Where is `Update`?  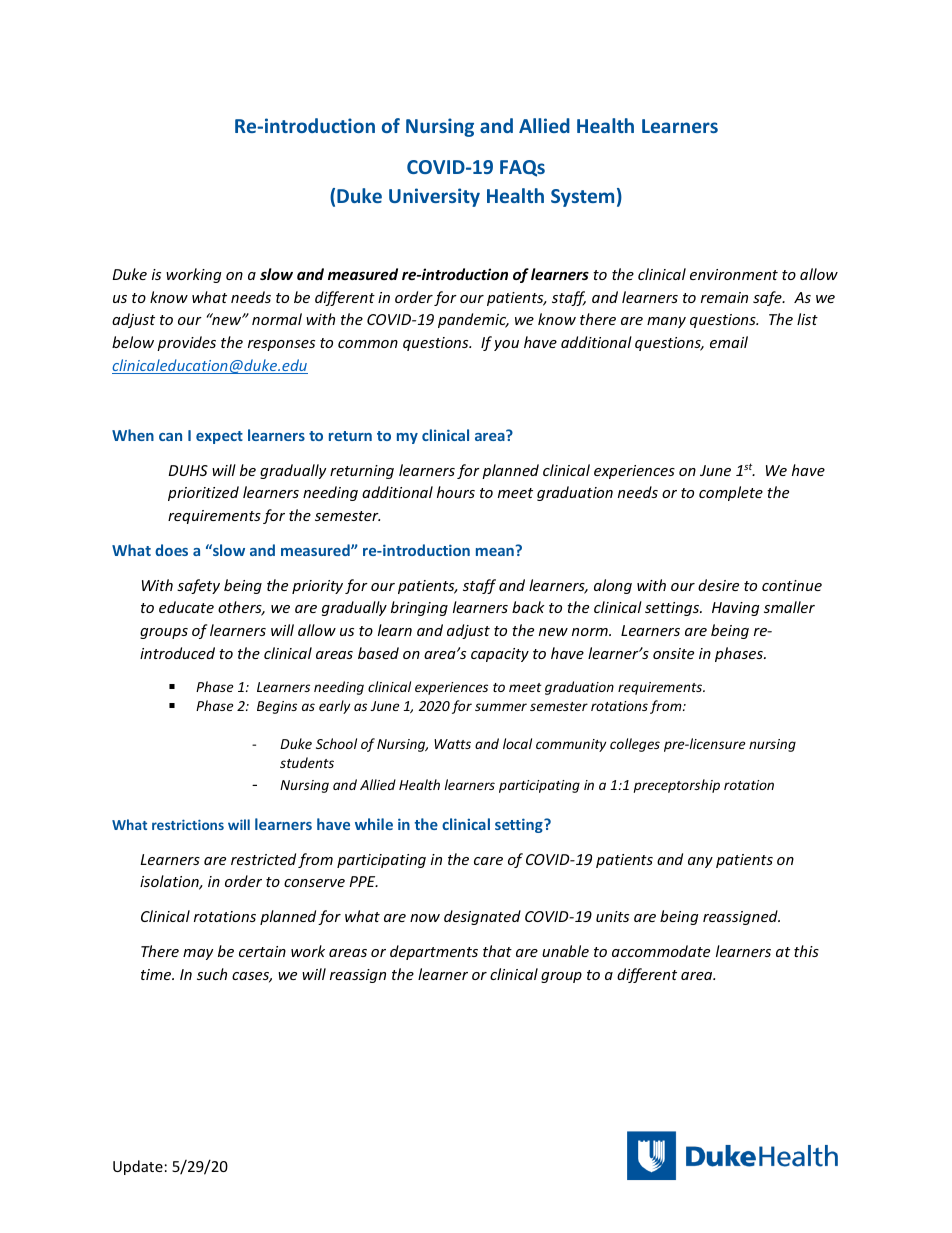
Update is located at coordinates (138, 1167).
